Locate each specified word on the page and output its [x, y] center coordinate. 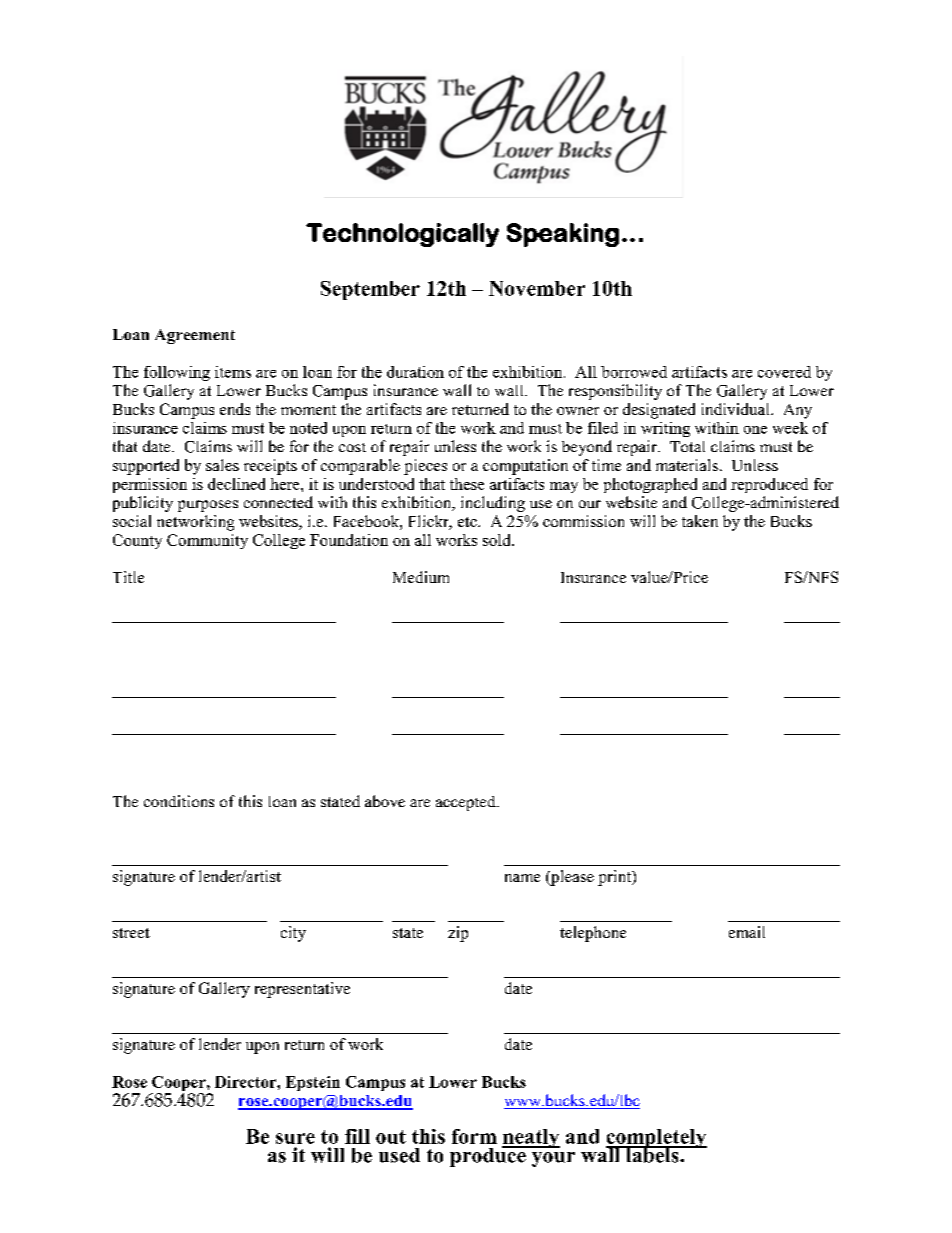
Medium [421, 577]
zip [458, 934]
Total [687, 446]
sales [222, 465]
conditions [179, 801]
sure [295, 1138]
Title [128, 577]
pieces [425, 467]
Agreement [195, 336]
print [616, 878]
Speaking [563, 235]
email [747, 932]
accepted [467, 803]
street [131, 933]
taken [700, 521]
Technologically [402, 235]
